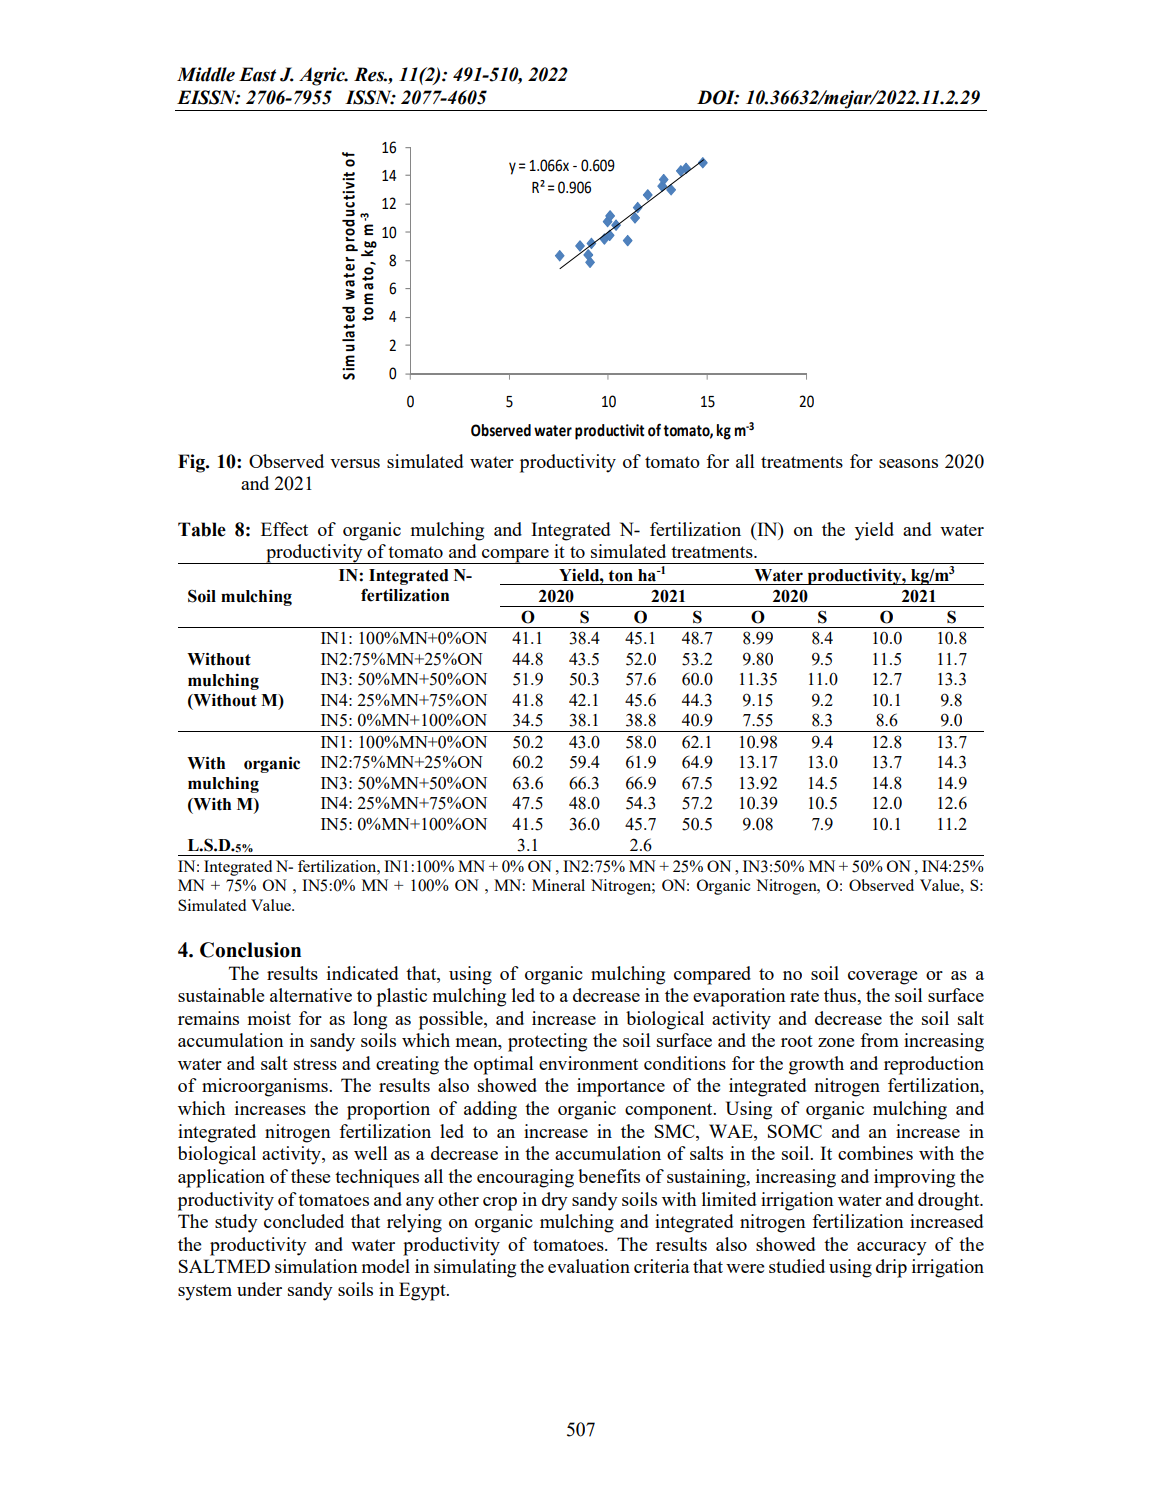 The height and width of the screenshot is (1505, 1163). I want to click on simulation, so click(316, 1266).
